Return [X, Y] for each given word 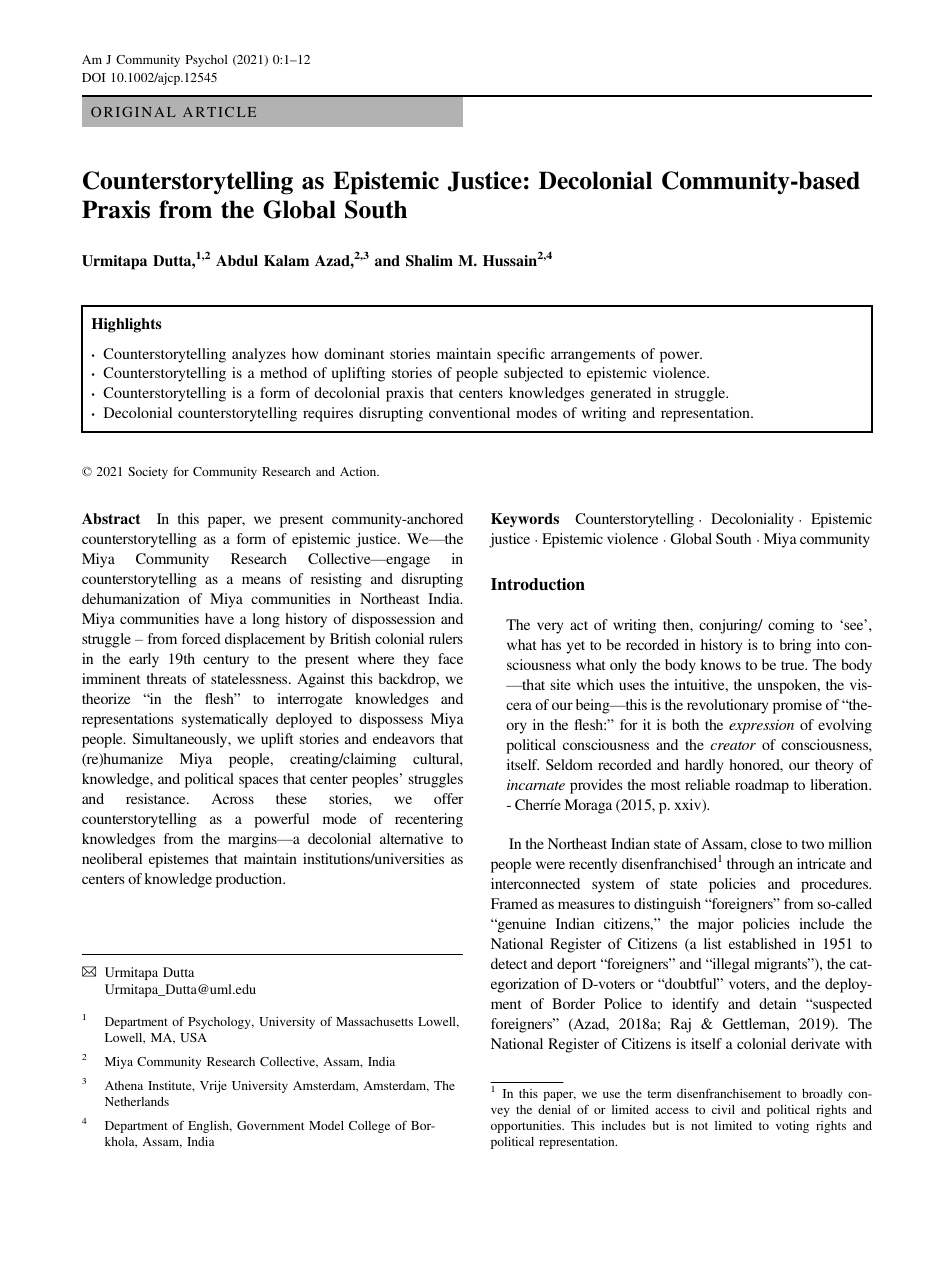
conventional [469, 412]
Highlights [127, 325]
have [219, 618]
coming [791, 626]
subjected [533, 374]
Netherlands [137, 1101]
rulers [446, 638]
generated [620, 394]
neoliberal [112, 858]
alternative [411, 838]
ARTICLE [219, 112]
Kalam [286, 260]
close [766, 843]
